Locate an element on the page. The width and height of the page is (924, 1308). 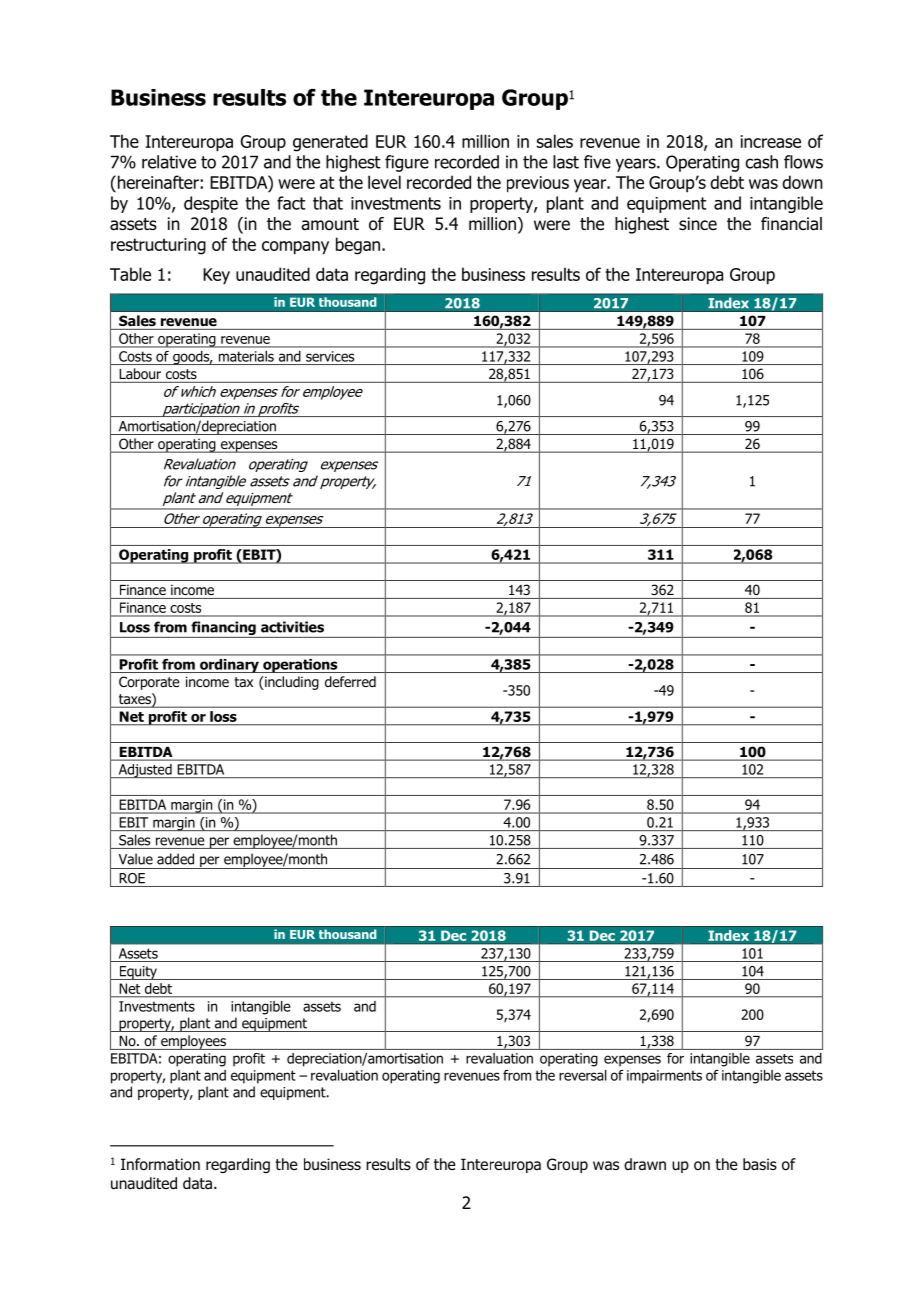
cash is located at coordinates (761, 162).
